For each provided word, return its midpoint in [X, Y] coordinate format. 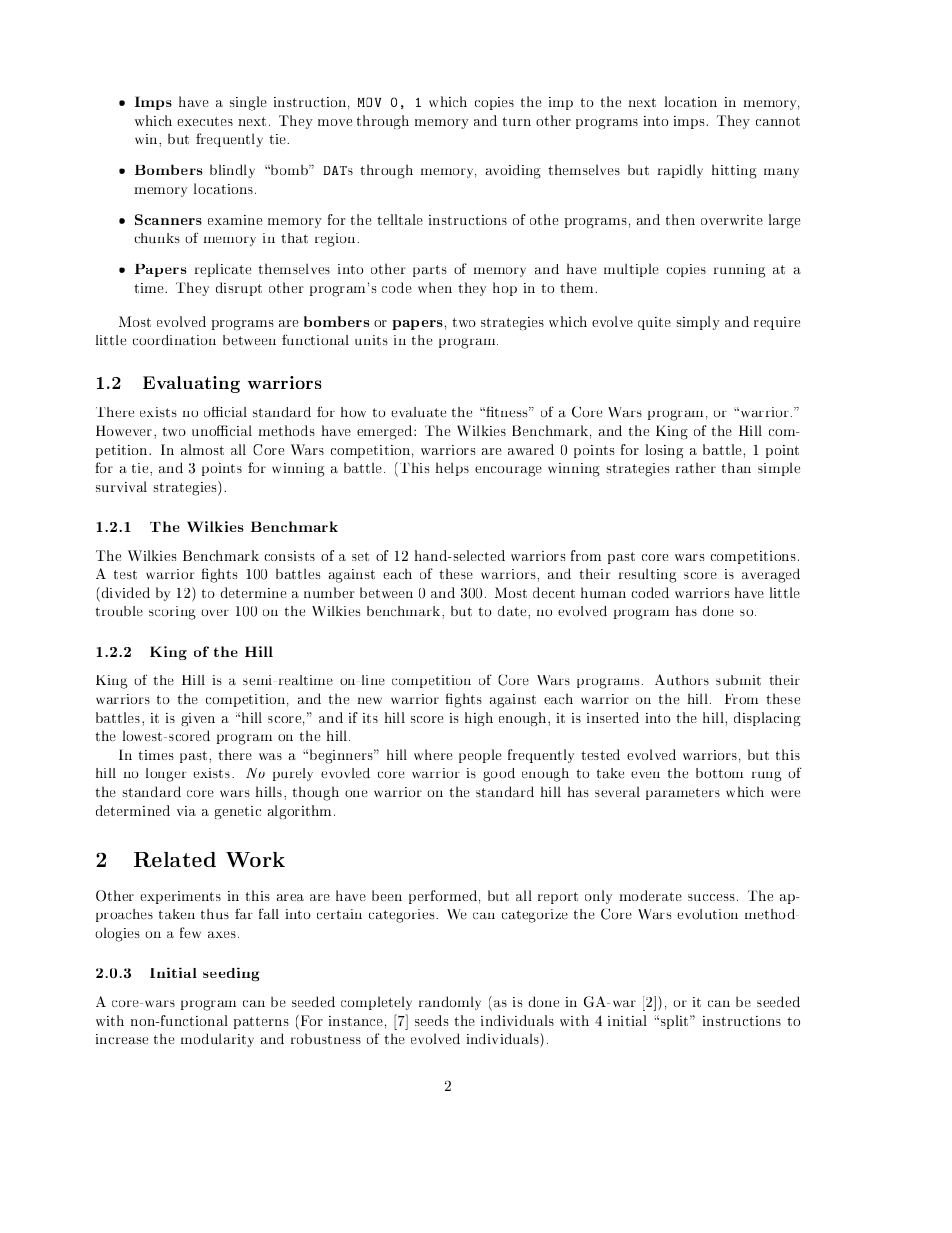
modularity [217, 1040]
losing [664, 451]
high [479, 719]
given [198, 719]
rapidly [680, 171]
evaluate [418, 412]
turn [517, 121]
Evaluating [191, 384]
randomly [450, 1003]
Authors [682, 680]
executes [205, 121]
